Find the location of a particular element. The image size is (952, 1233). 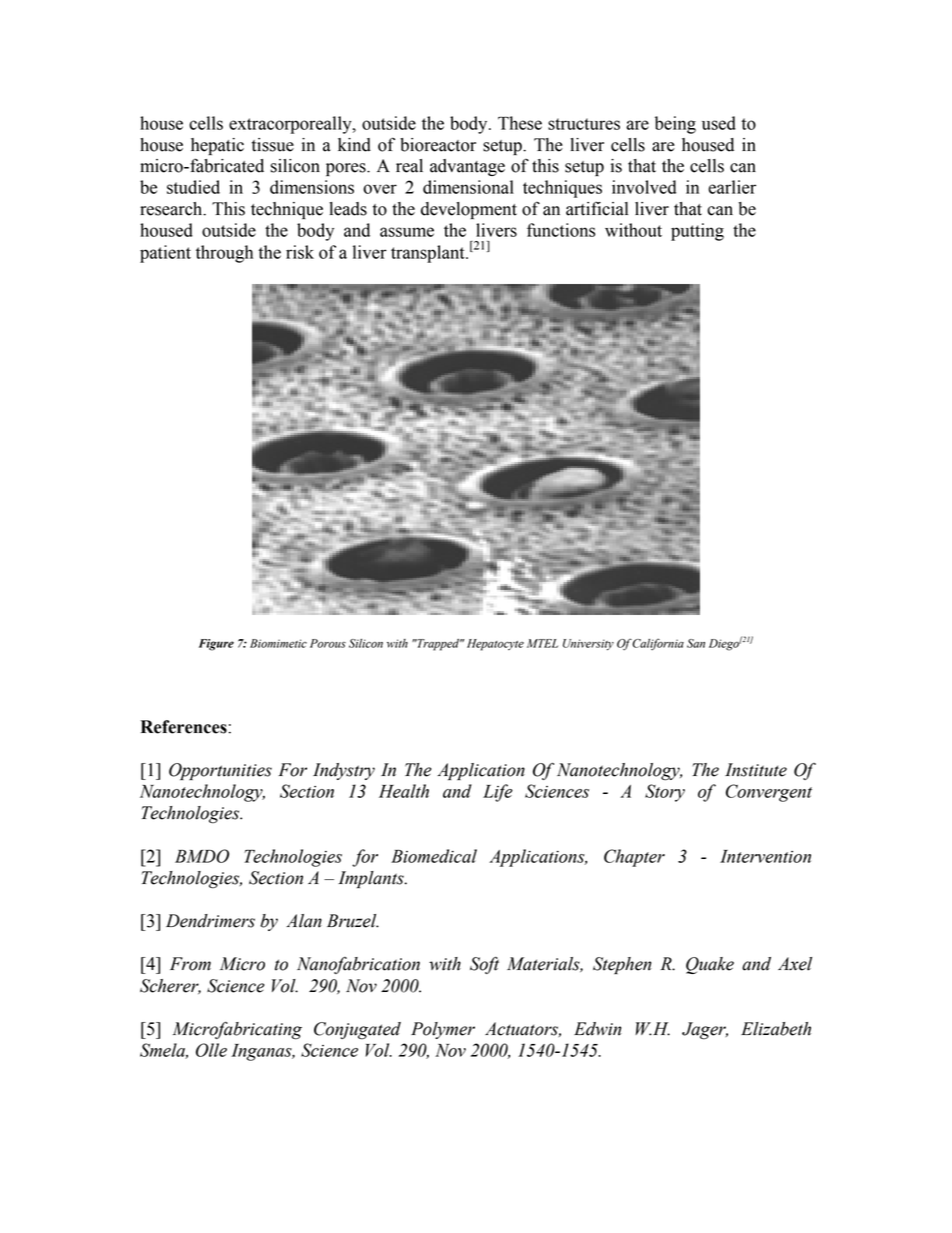

earlier is located at coordinates (732, 187).
